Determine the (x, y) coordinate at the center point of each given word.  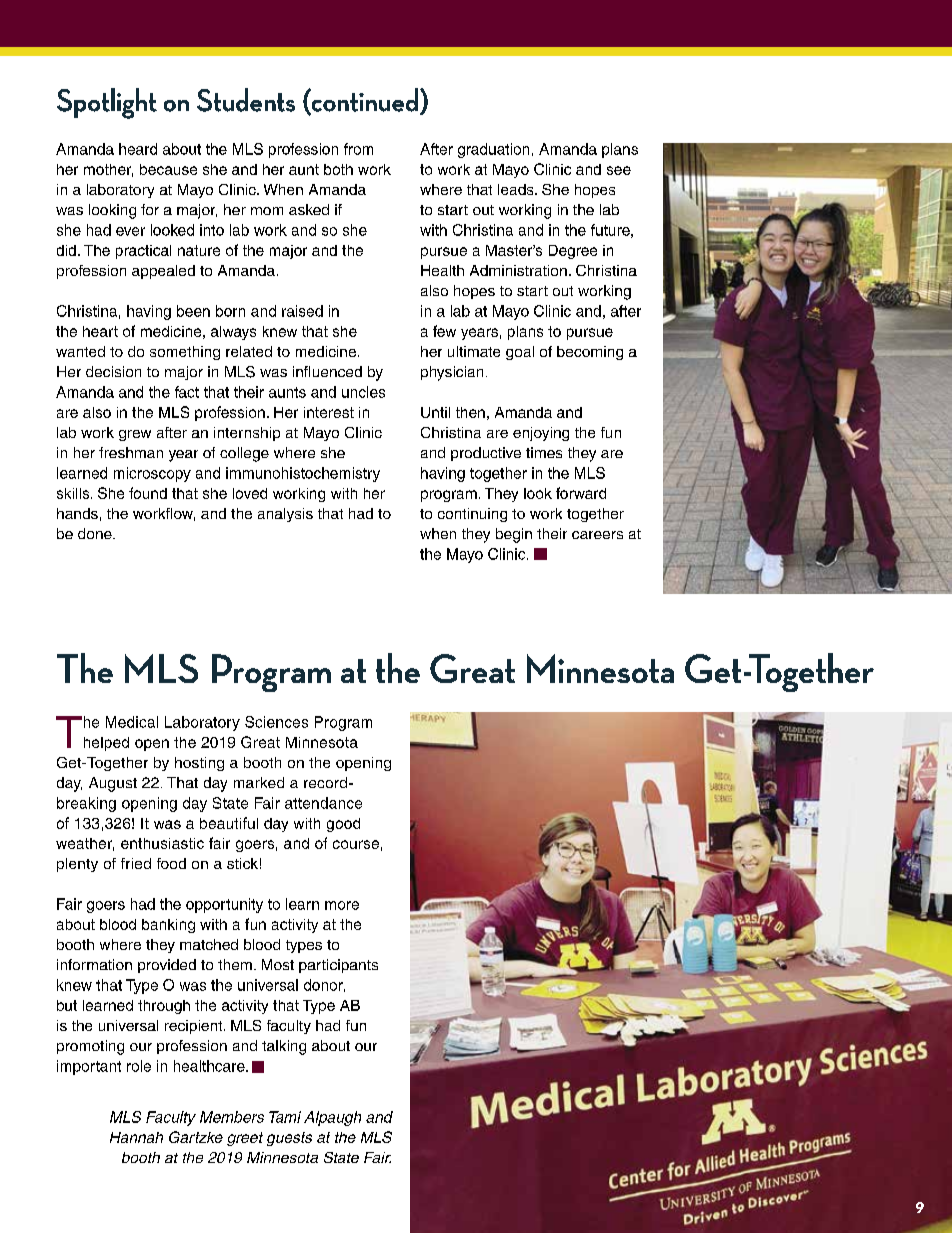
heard (138, 149)
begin (514, 535)
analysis (285, 515)
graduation (493, 150)
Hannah (136, 1137)
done (96, 533)
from (358, 149)
